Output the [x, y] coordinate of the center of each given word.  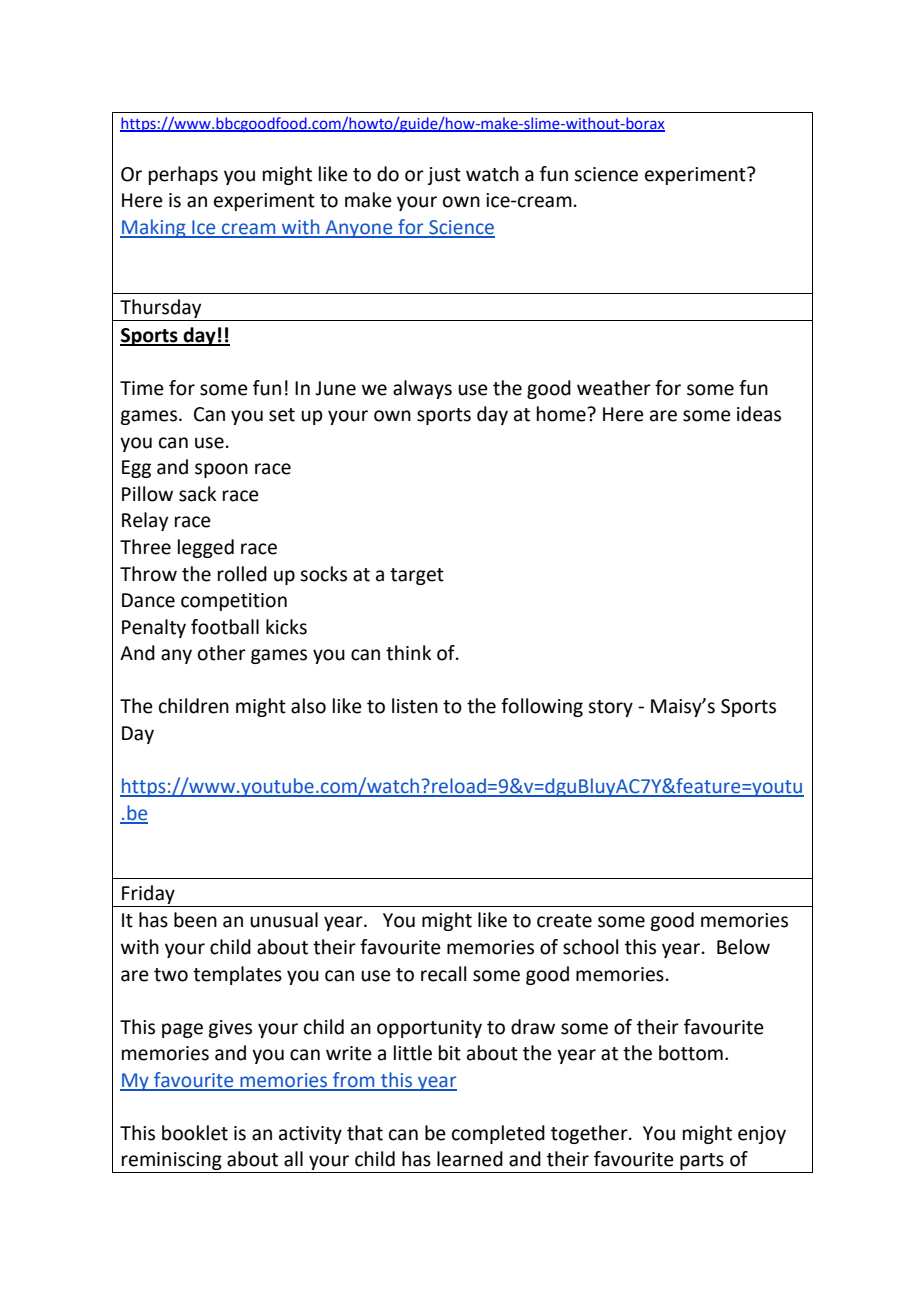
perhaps [183, 175]
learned [470, 1159]
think [408, 653]
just [444, 176]
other [222, 653]
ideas [759, 414]
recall [443, 974]
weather [614, 388]
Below [743, 947]
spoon [221, 470]
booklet [195, 1133]
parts [702, 1163]
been [195, 920]
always [422, 389]
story [610, 708]
